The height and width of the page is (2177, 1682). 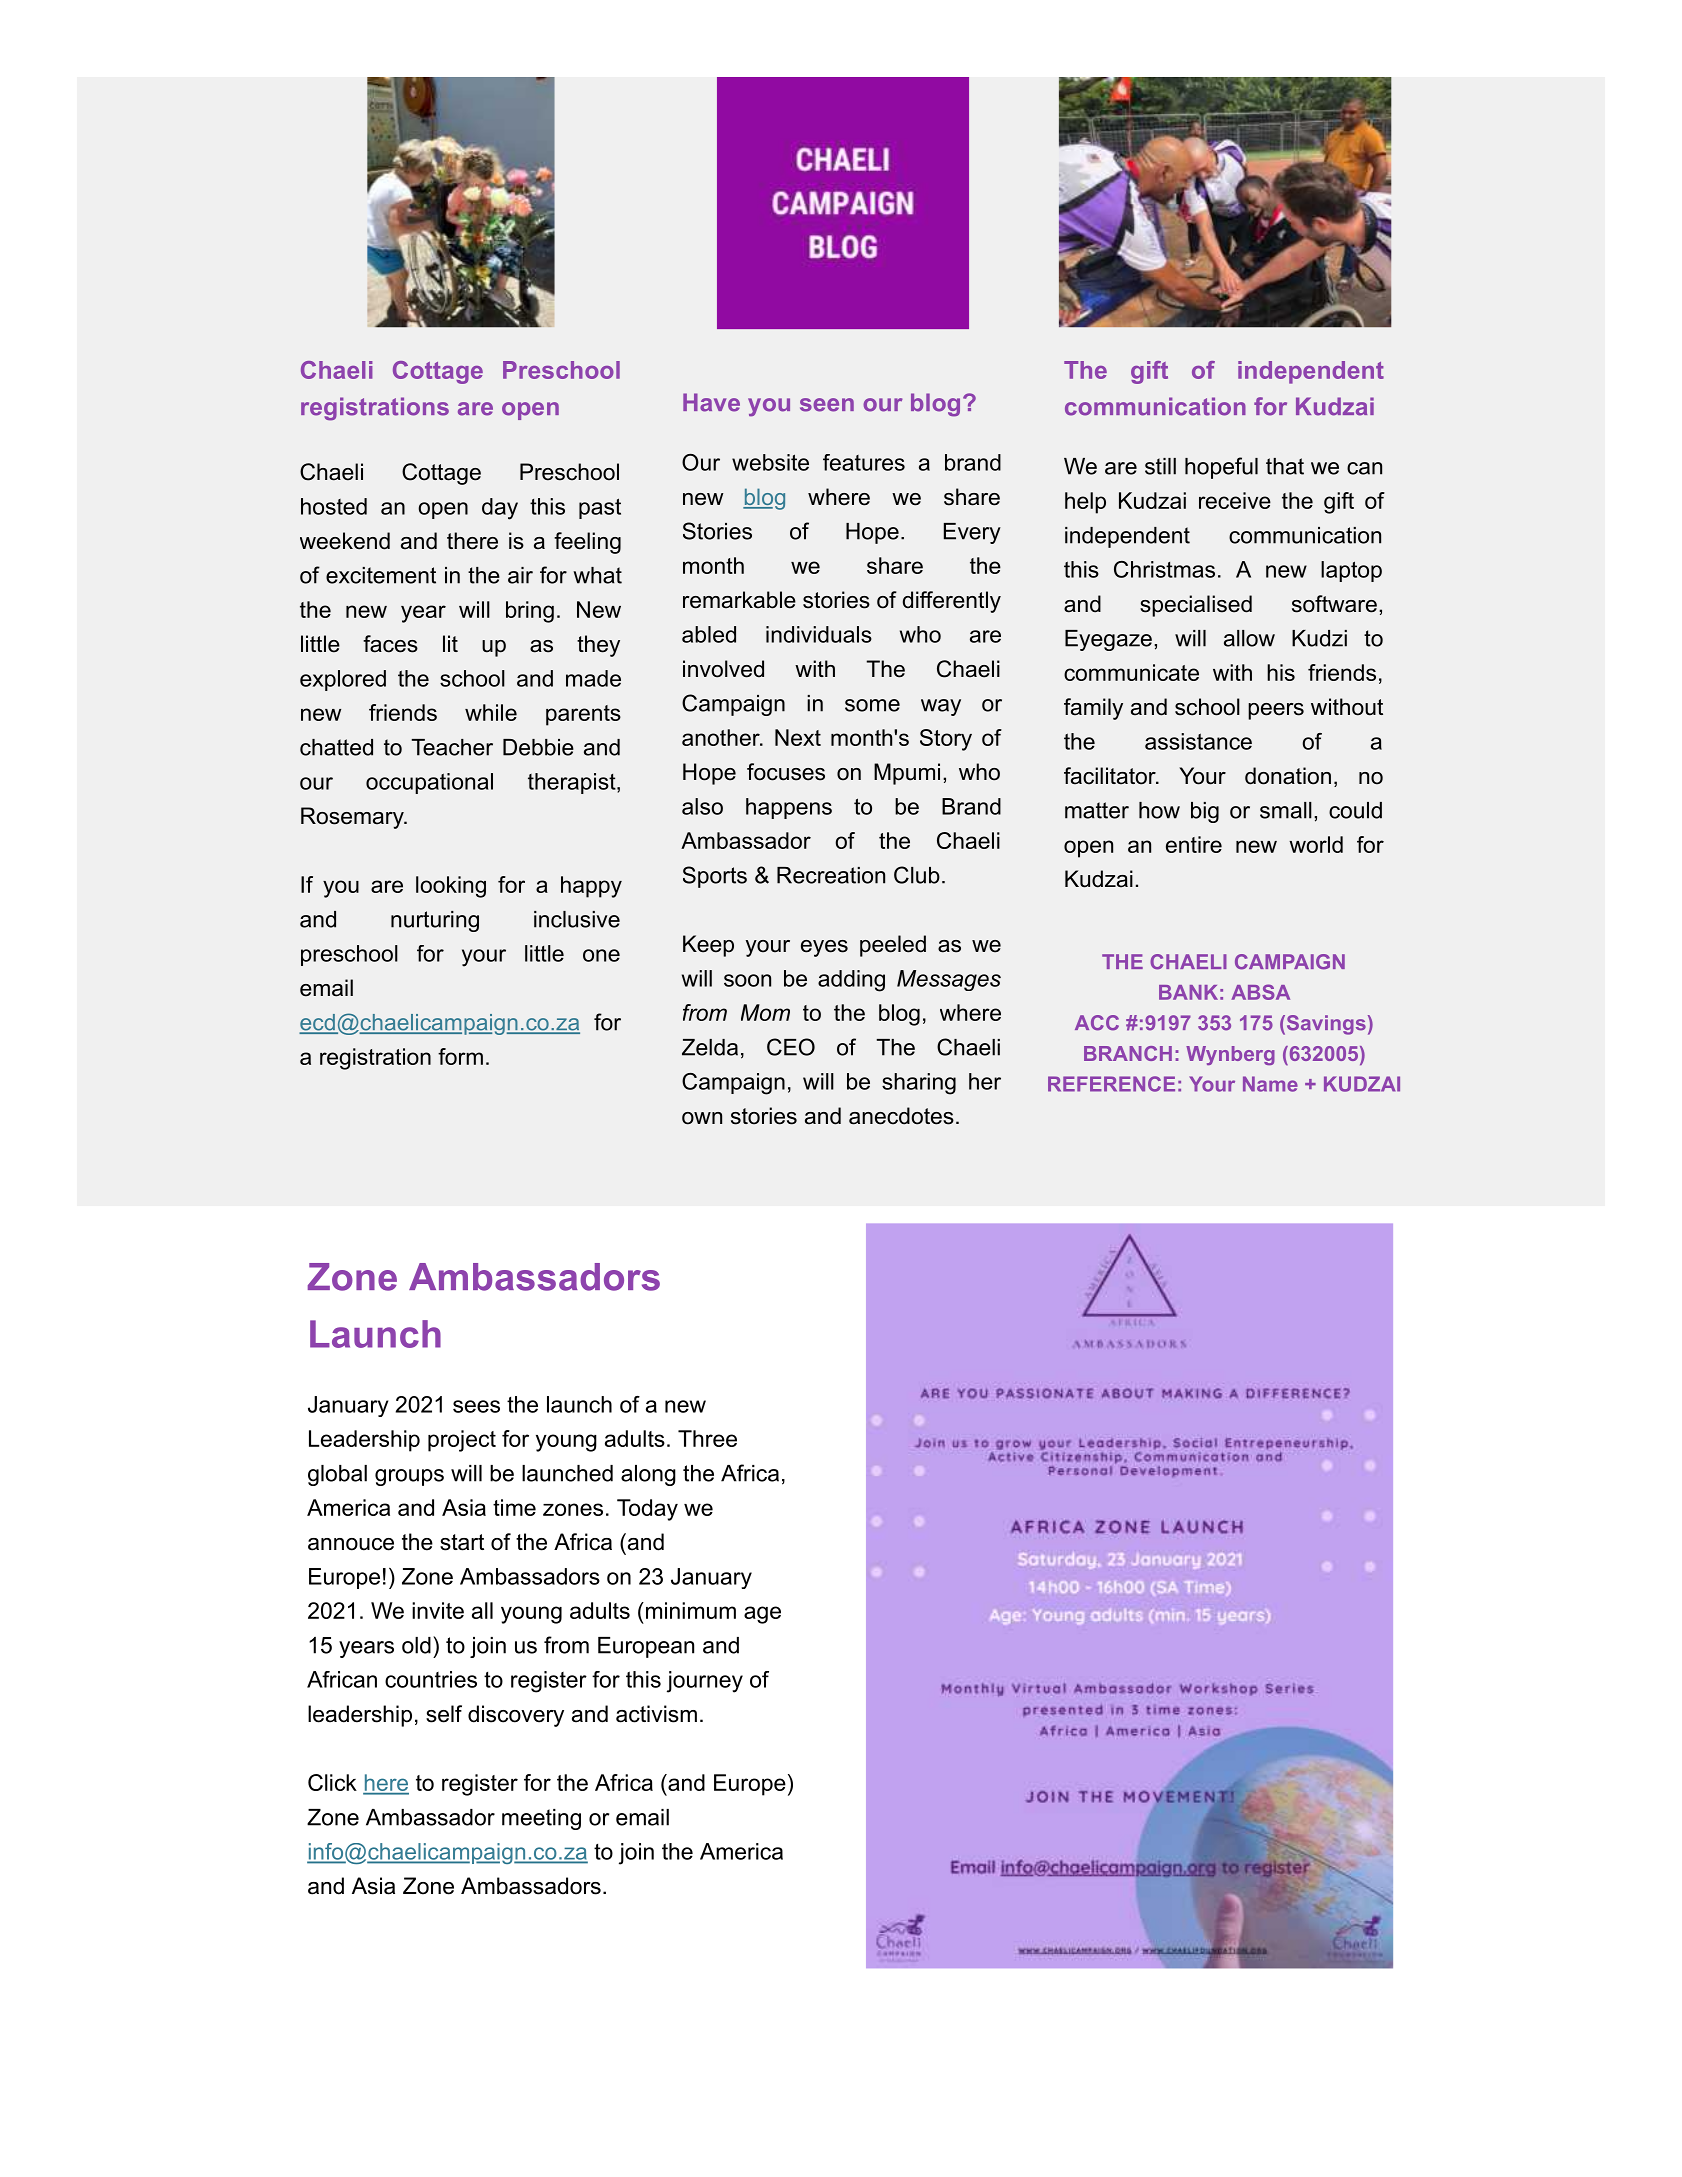 I want to click on activism, so click(x=656, y=1714).
